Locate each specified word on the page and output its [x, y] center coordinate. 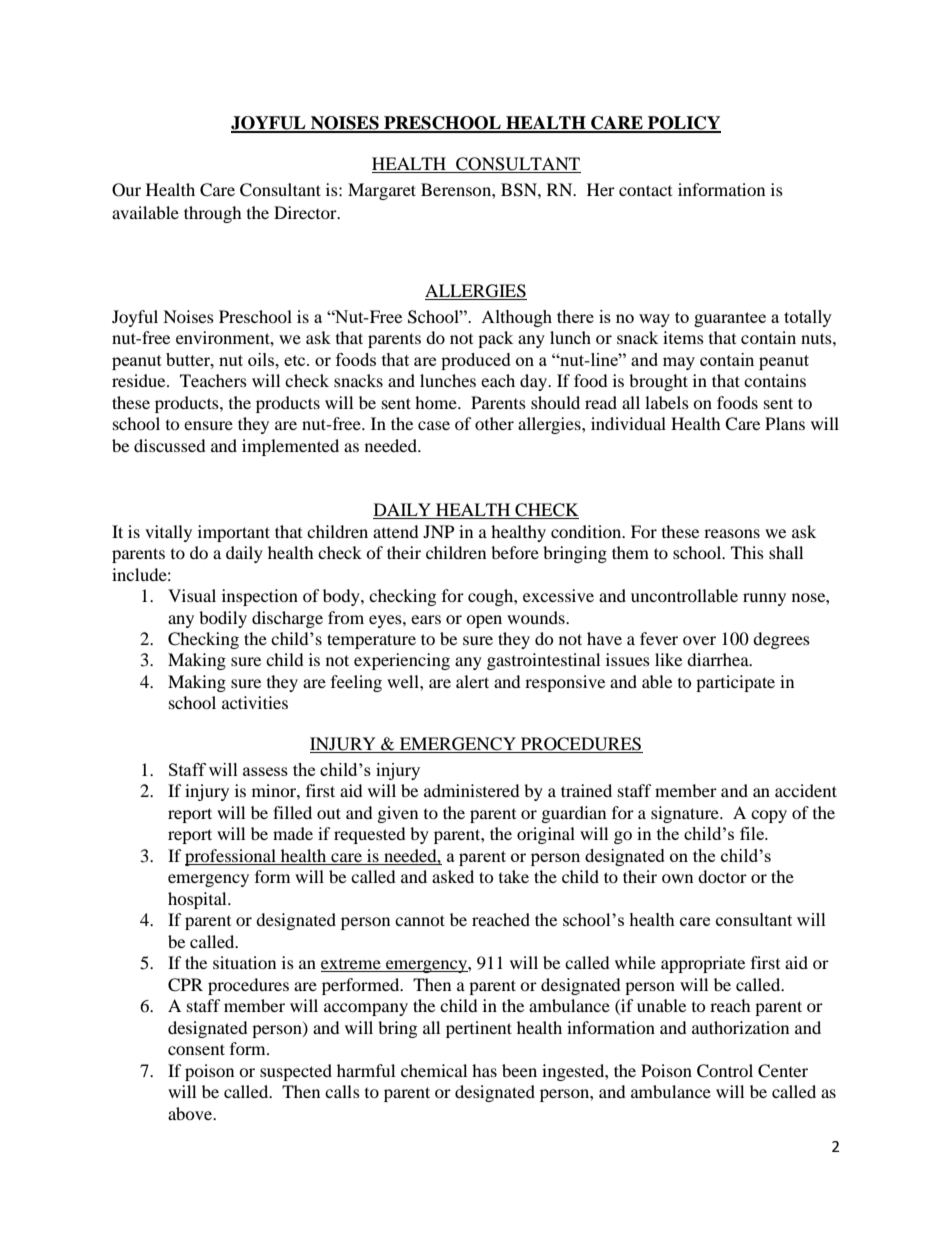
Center [783, 1071]
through [213, 214]
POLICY [683, 124]
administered [472, 790]
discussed [170, 445]
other [494, 423]
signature [686, 814]
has [484, 1070]
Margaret [382, 191]
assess [265, 771]
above [191, 1113]
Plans [785, 423]
